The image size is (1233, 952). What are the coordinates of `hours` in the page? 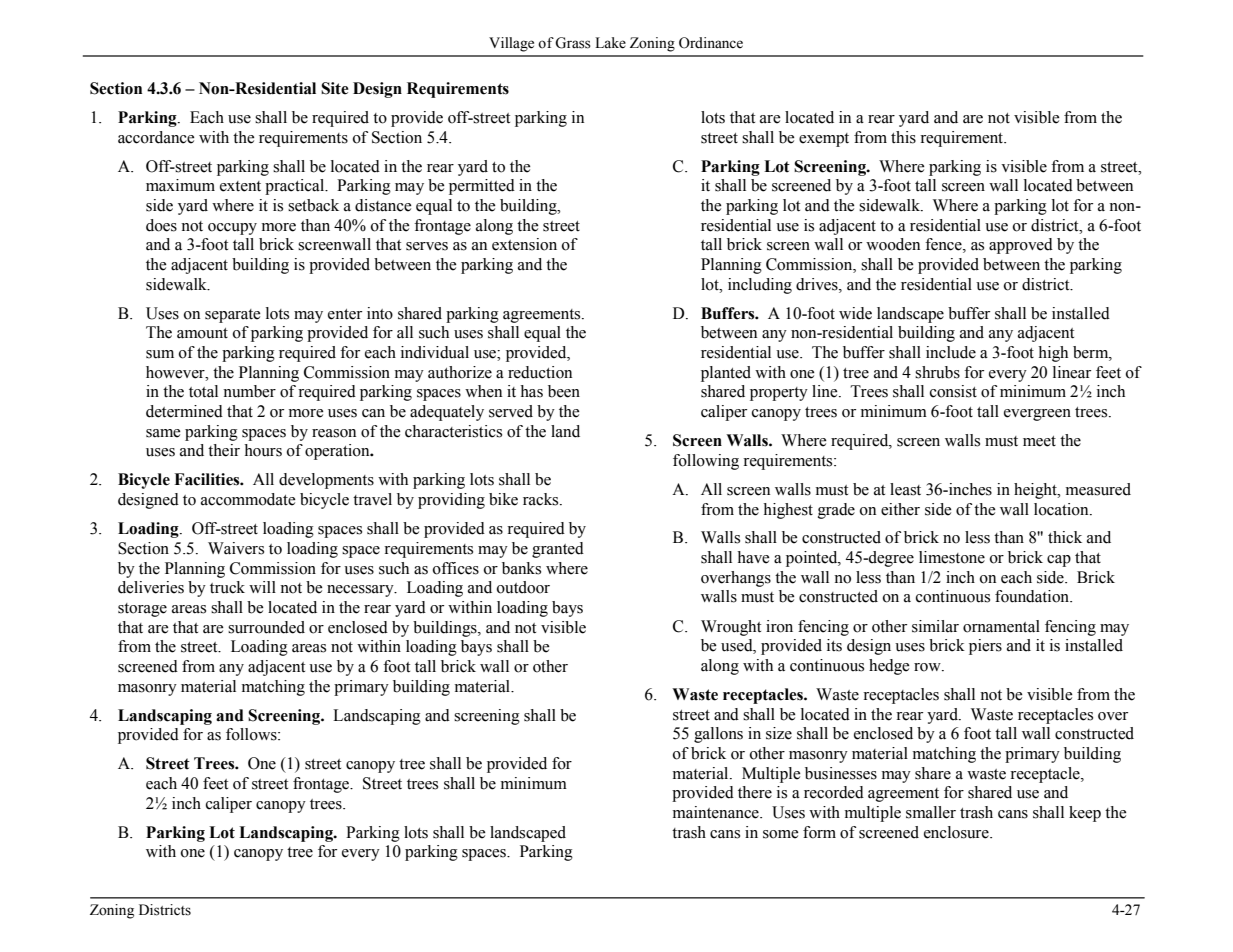 It's located at (263, 450).
